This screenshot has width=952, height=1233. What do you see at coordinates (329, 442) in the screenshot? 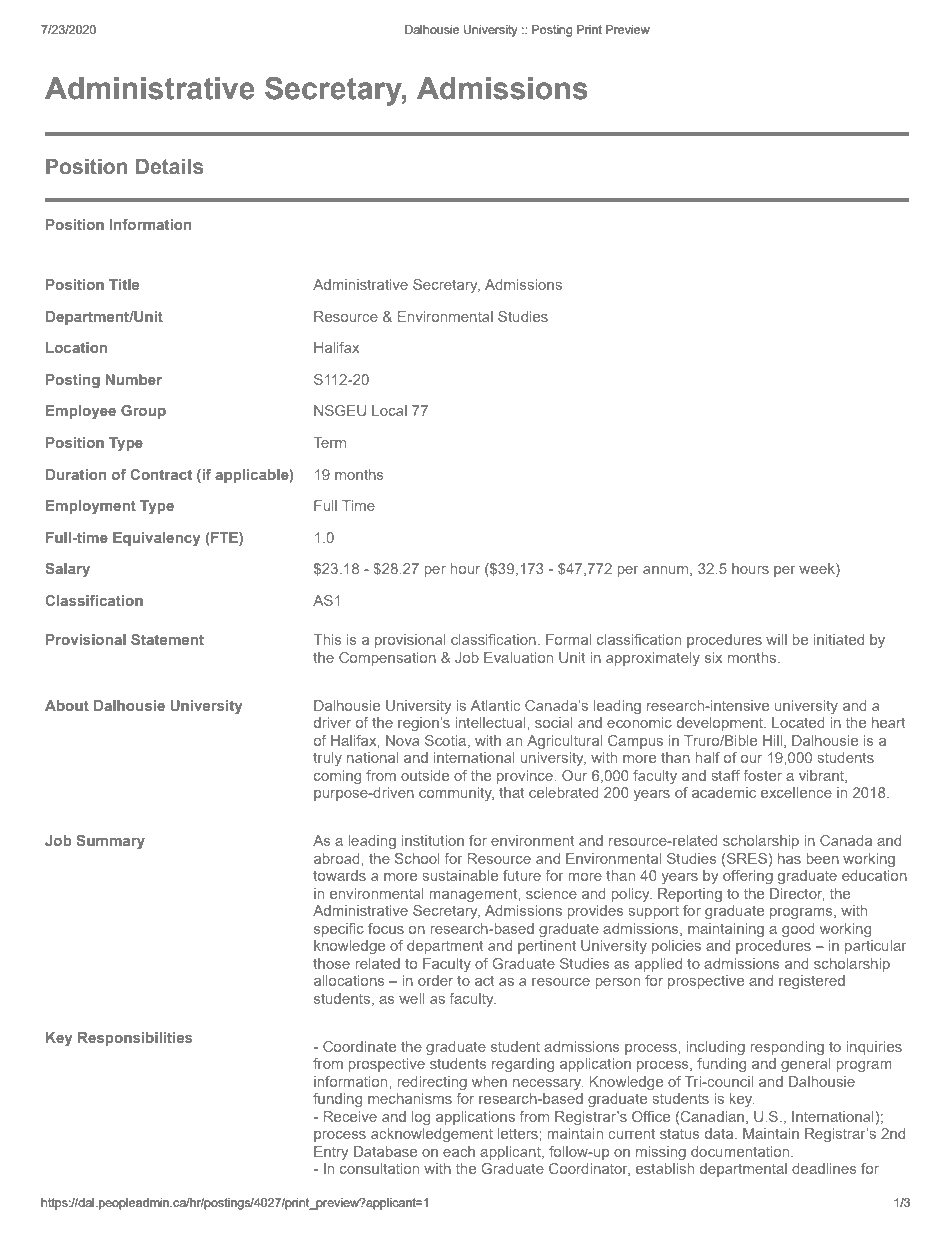
I see `Term` at bounding box center [329, 442].
